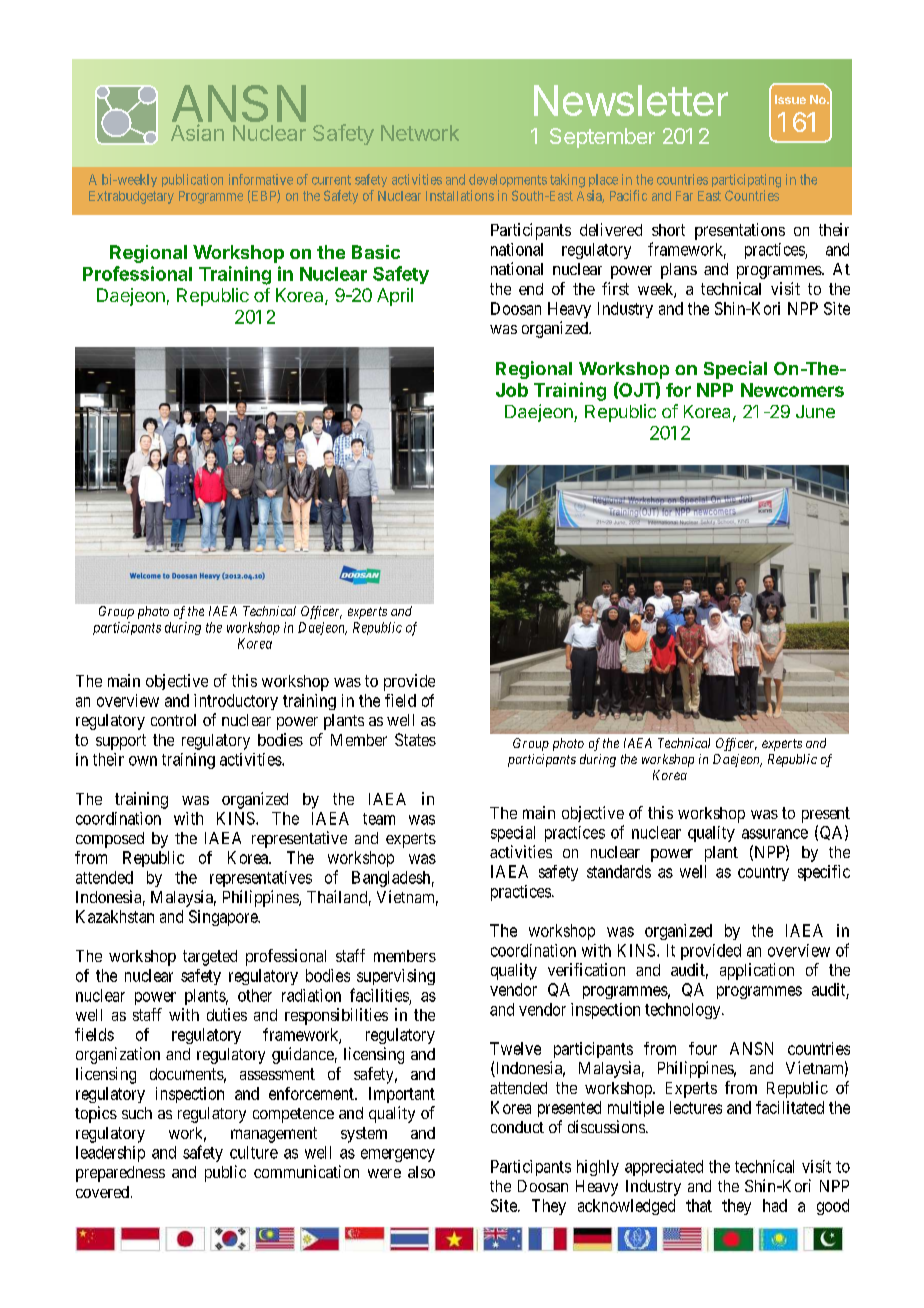 The height and width of the document is (1308, 924). What do you see at coordinates (415, 739) in the document?
I see `States` at bounding box center [415, 739].
